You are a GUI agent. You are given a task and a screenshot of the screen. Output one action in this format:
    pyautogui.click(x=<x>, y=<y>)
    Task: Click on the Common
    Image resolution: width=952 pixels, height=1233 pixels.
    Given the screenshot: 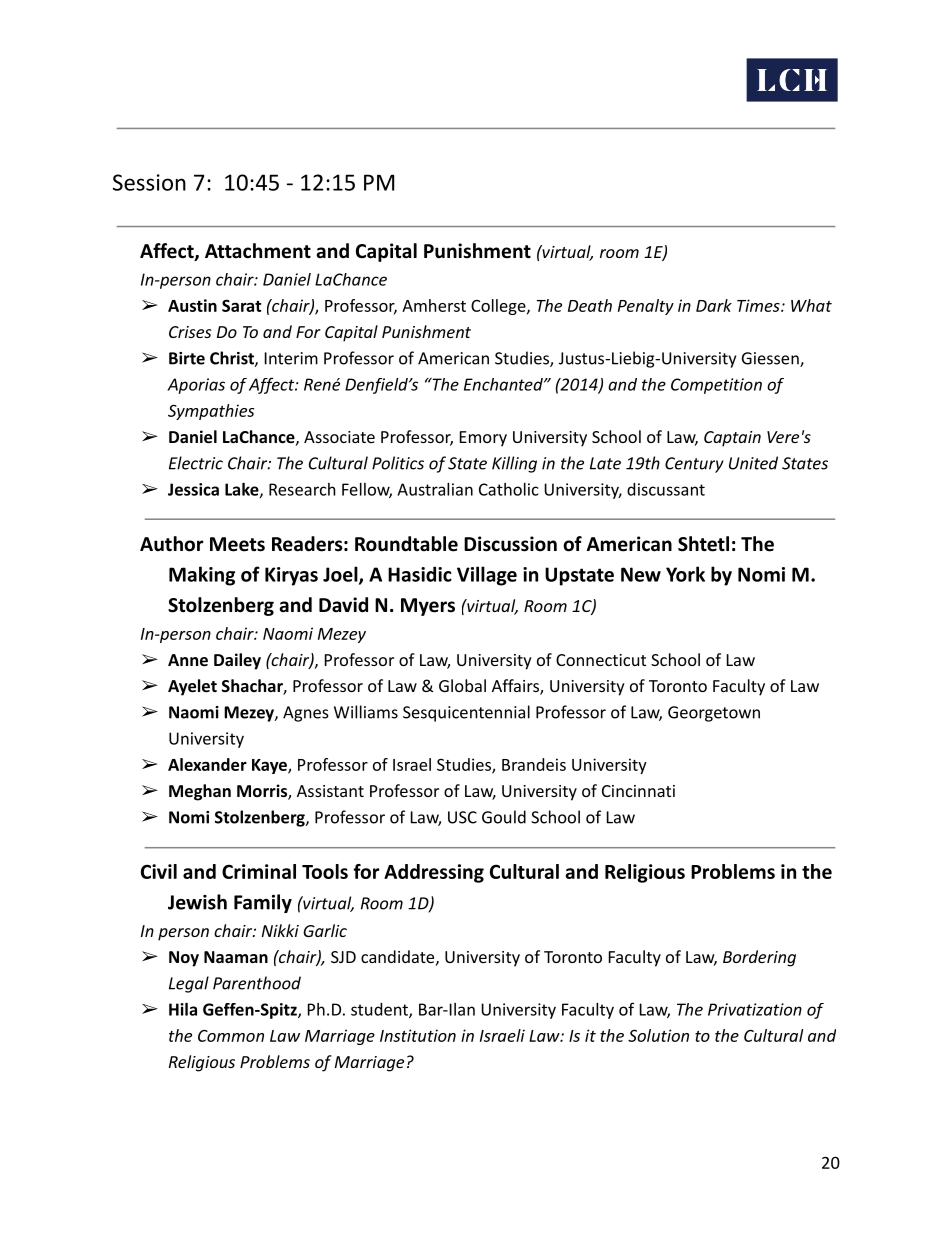 What is the action you would take?
    pyautogui.click(x=231, y=1036)
